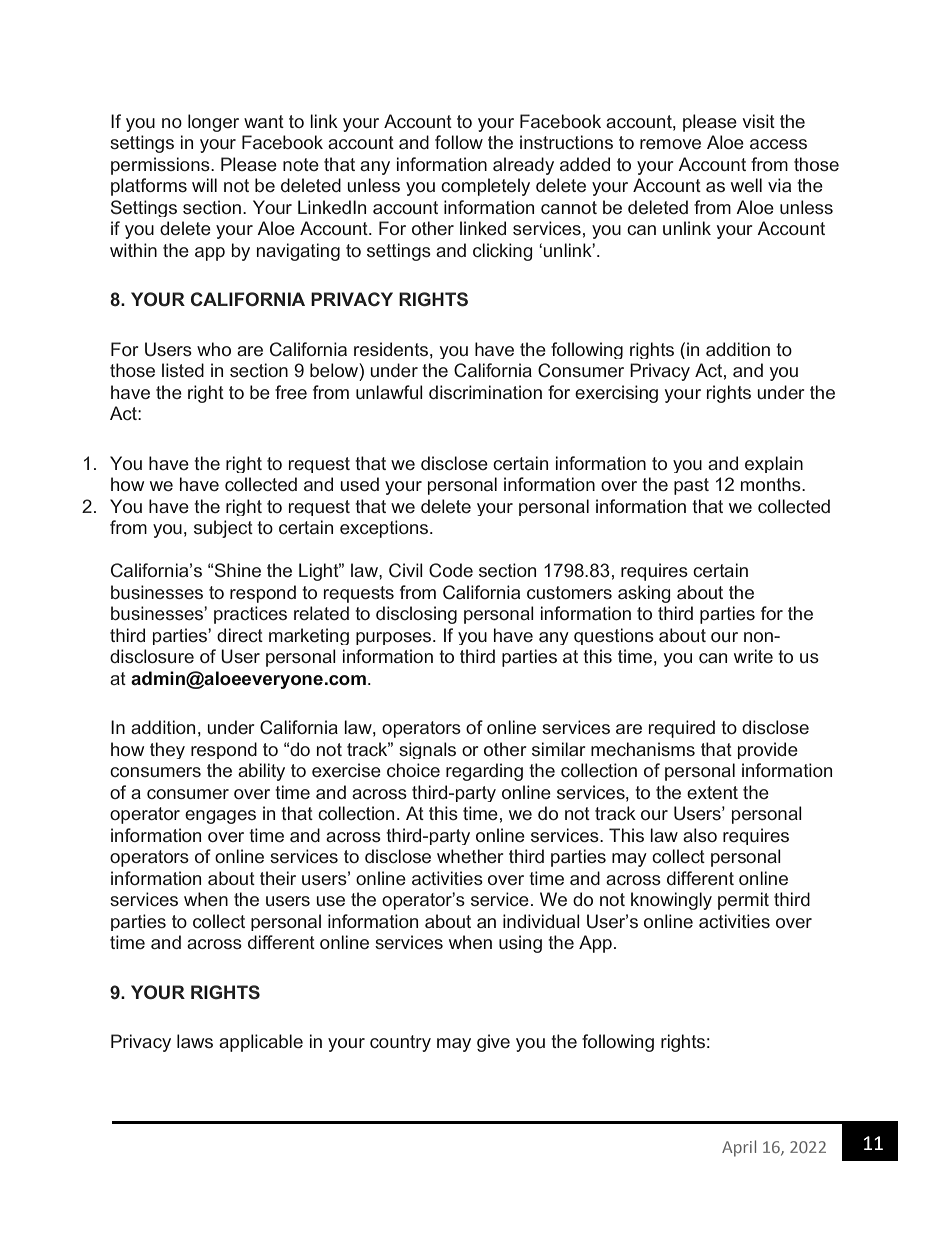 The width and height of the document is (952, 1233). What do you see at coordinates (213, 123) in the document?
I see `longer` at bounding box center [213, 123].
